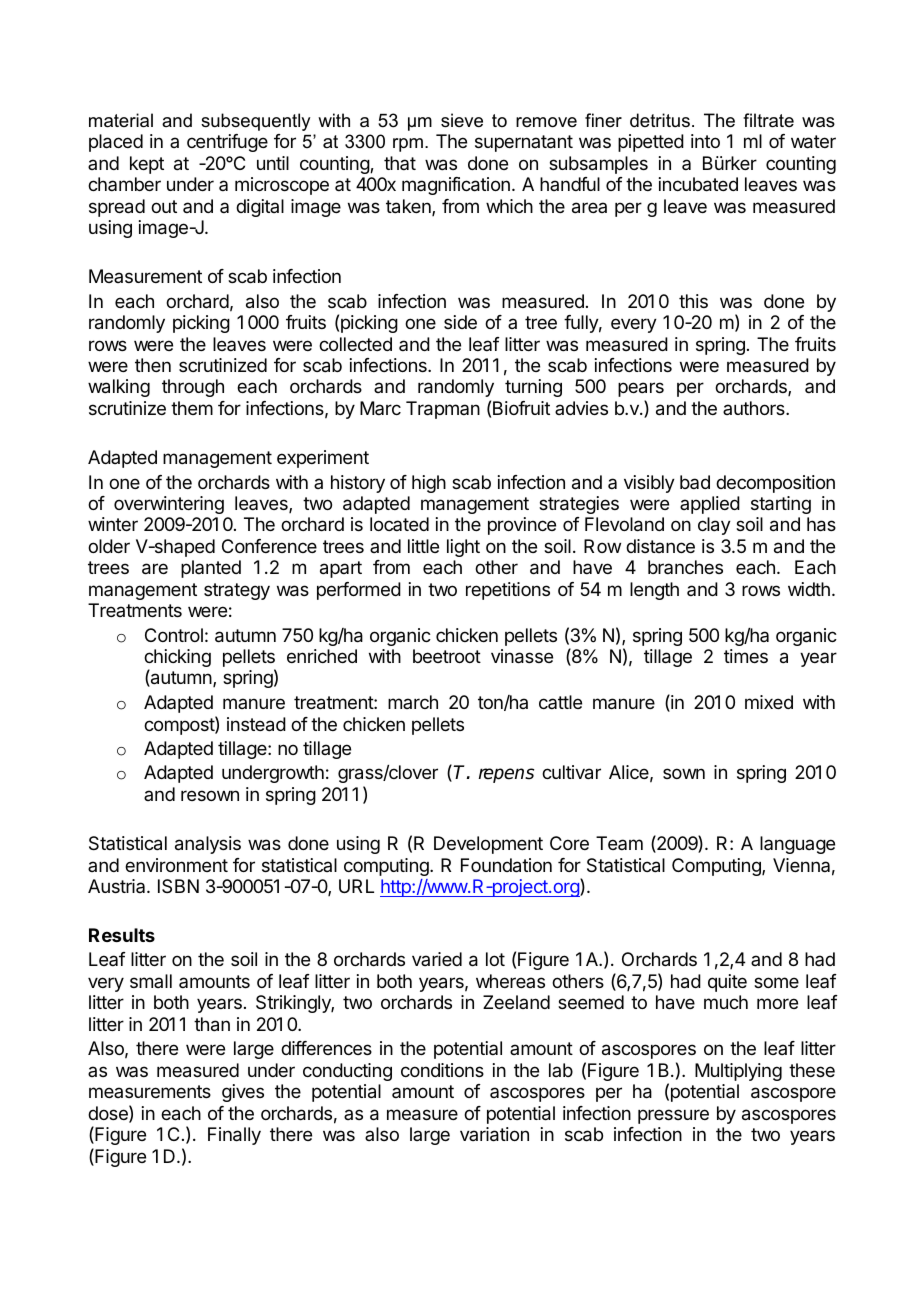 This screenshot has height=1308, width=924. Describe the element at coordinates (462, 120) in the screenshot. I see `sieve` at that location.
